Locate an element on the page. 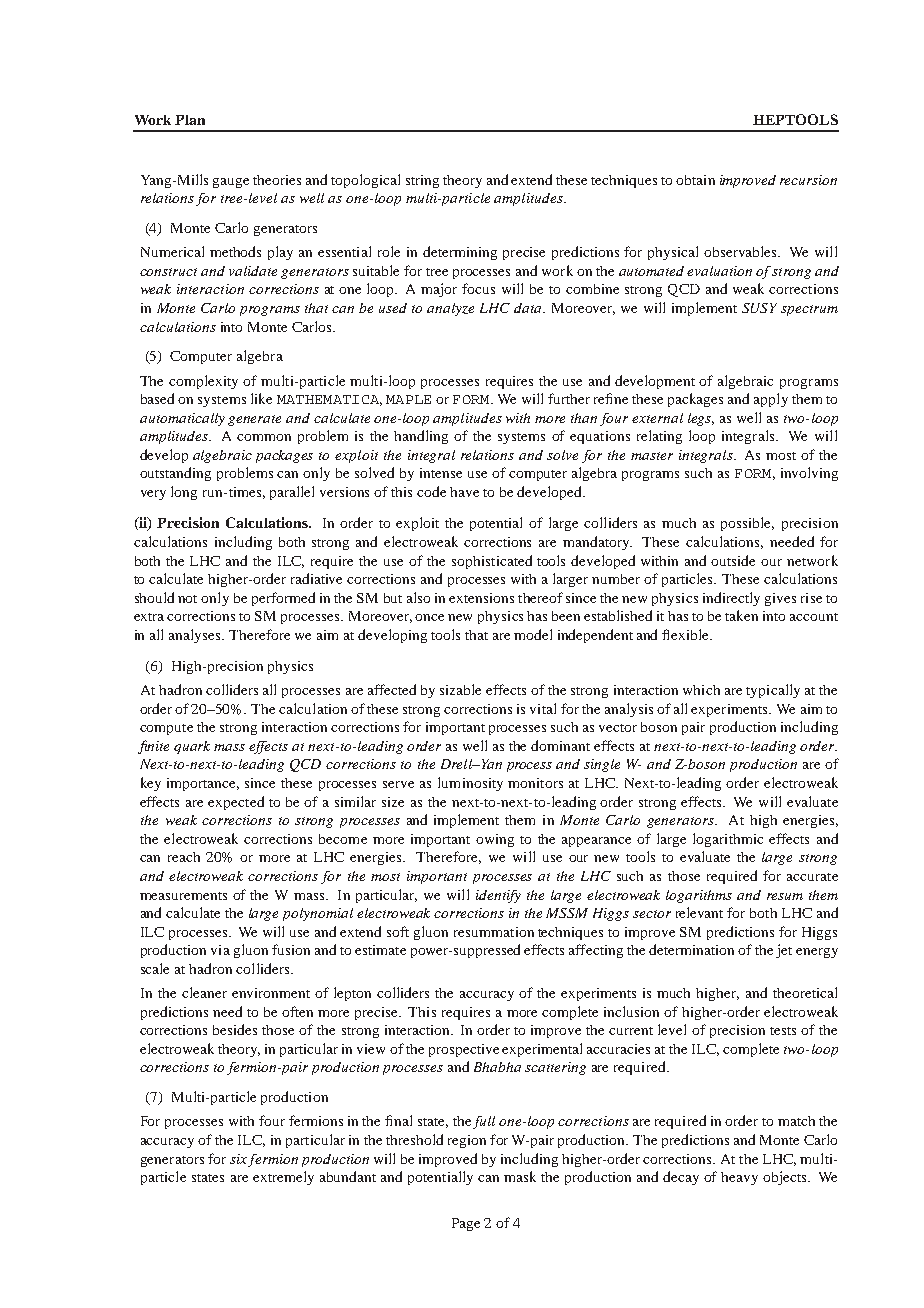  have is located at coordinates (464, 492).
